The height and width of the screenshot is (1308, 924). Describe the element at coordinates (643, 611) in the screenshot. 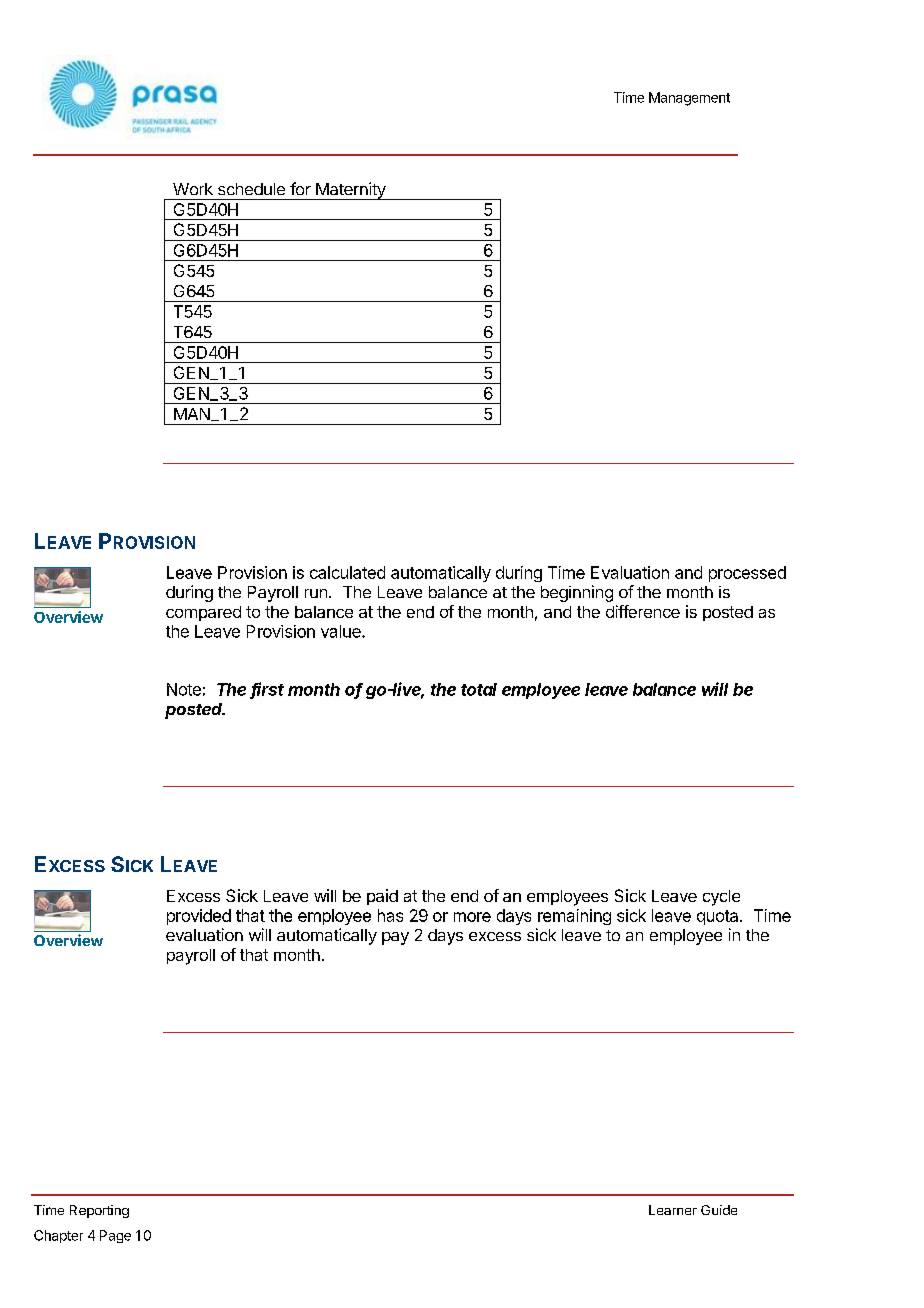

I see `difference` at that location.
